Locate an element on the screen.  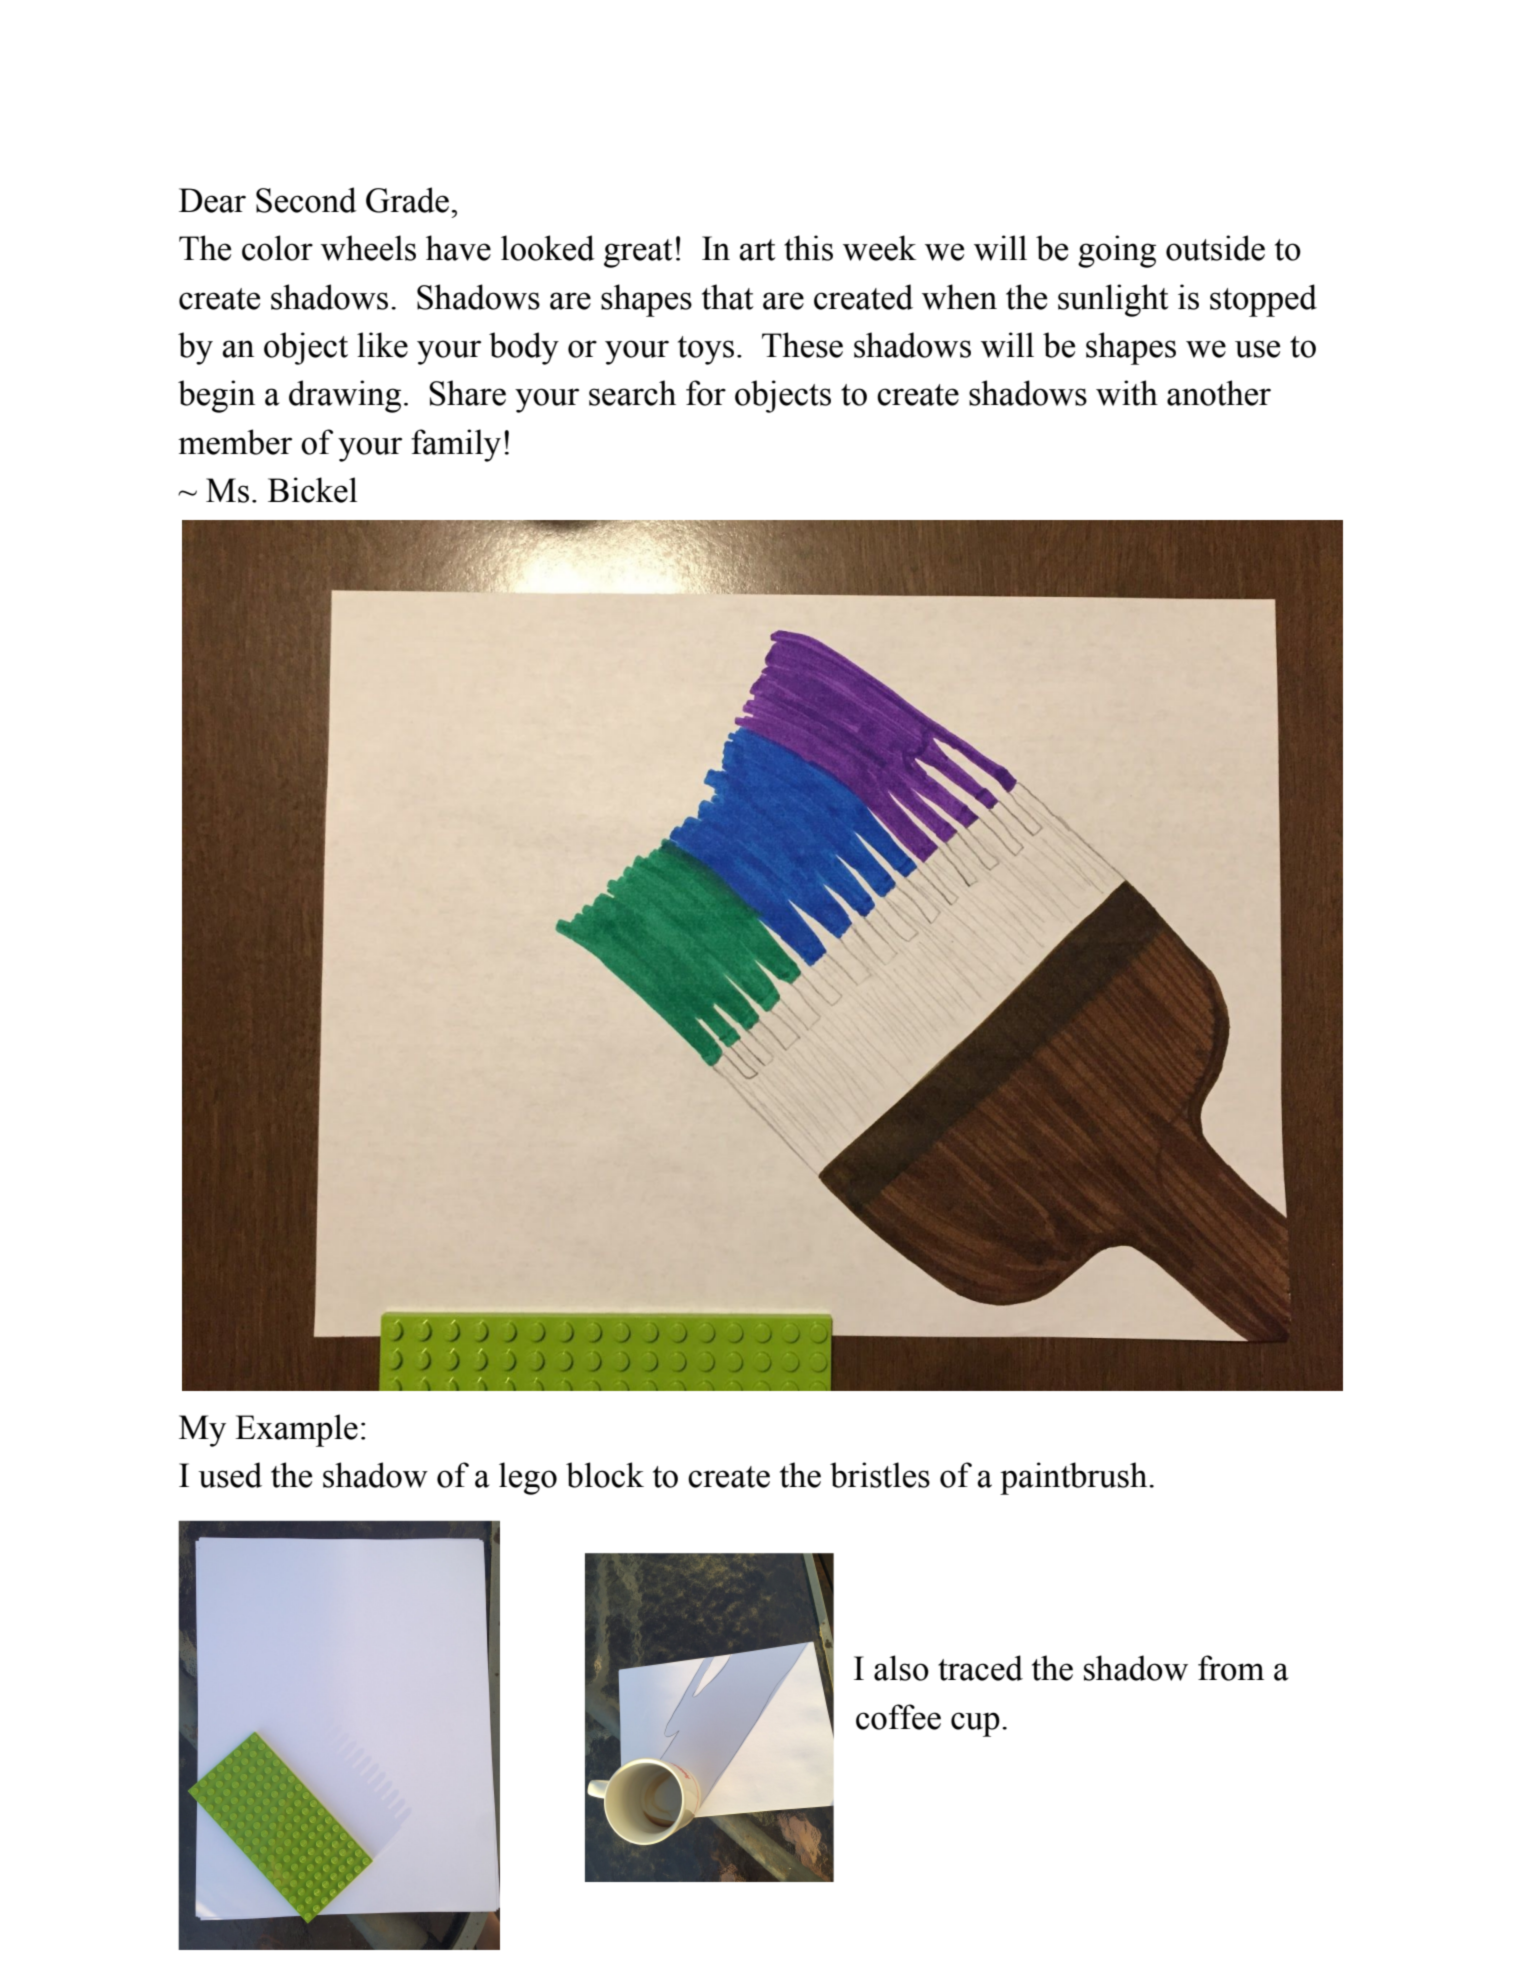
with is located at coordinates (1127, 393).
